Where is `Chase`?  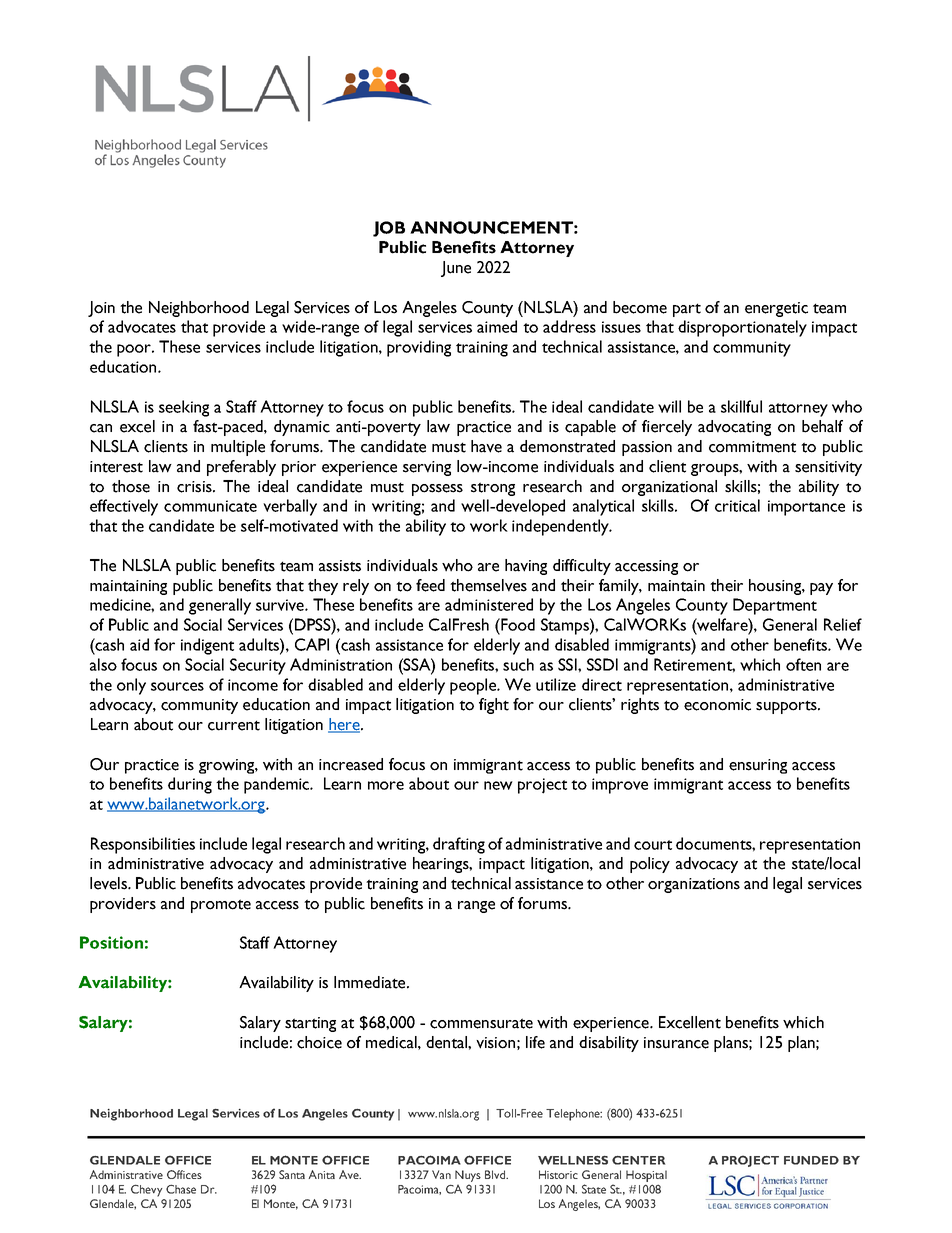 Chase is located at coordinates (181, 1189).
